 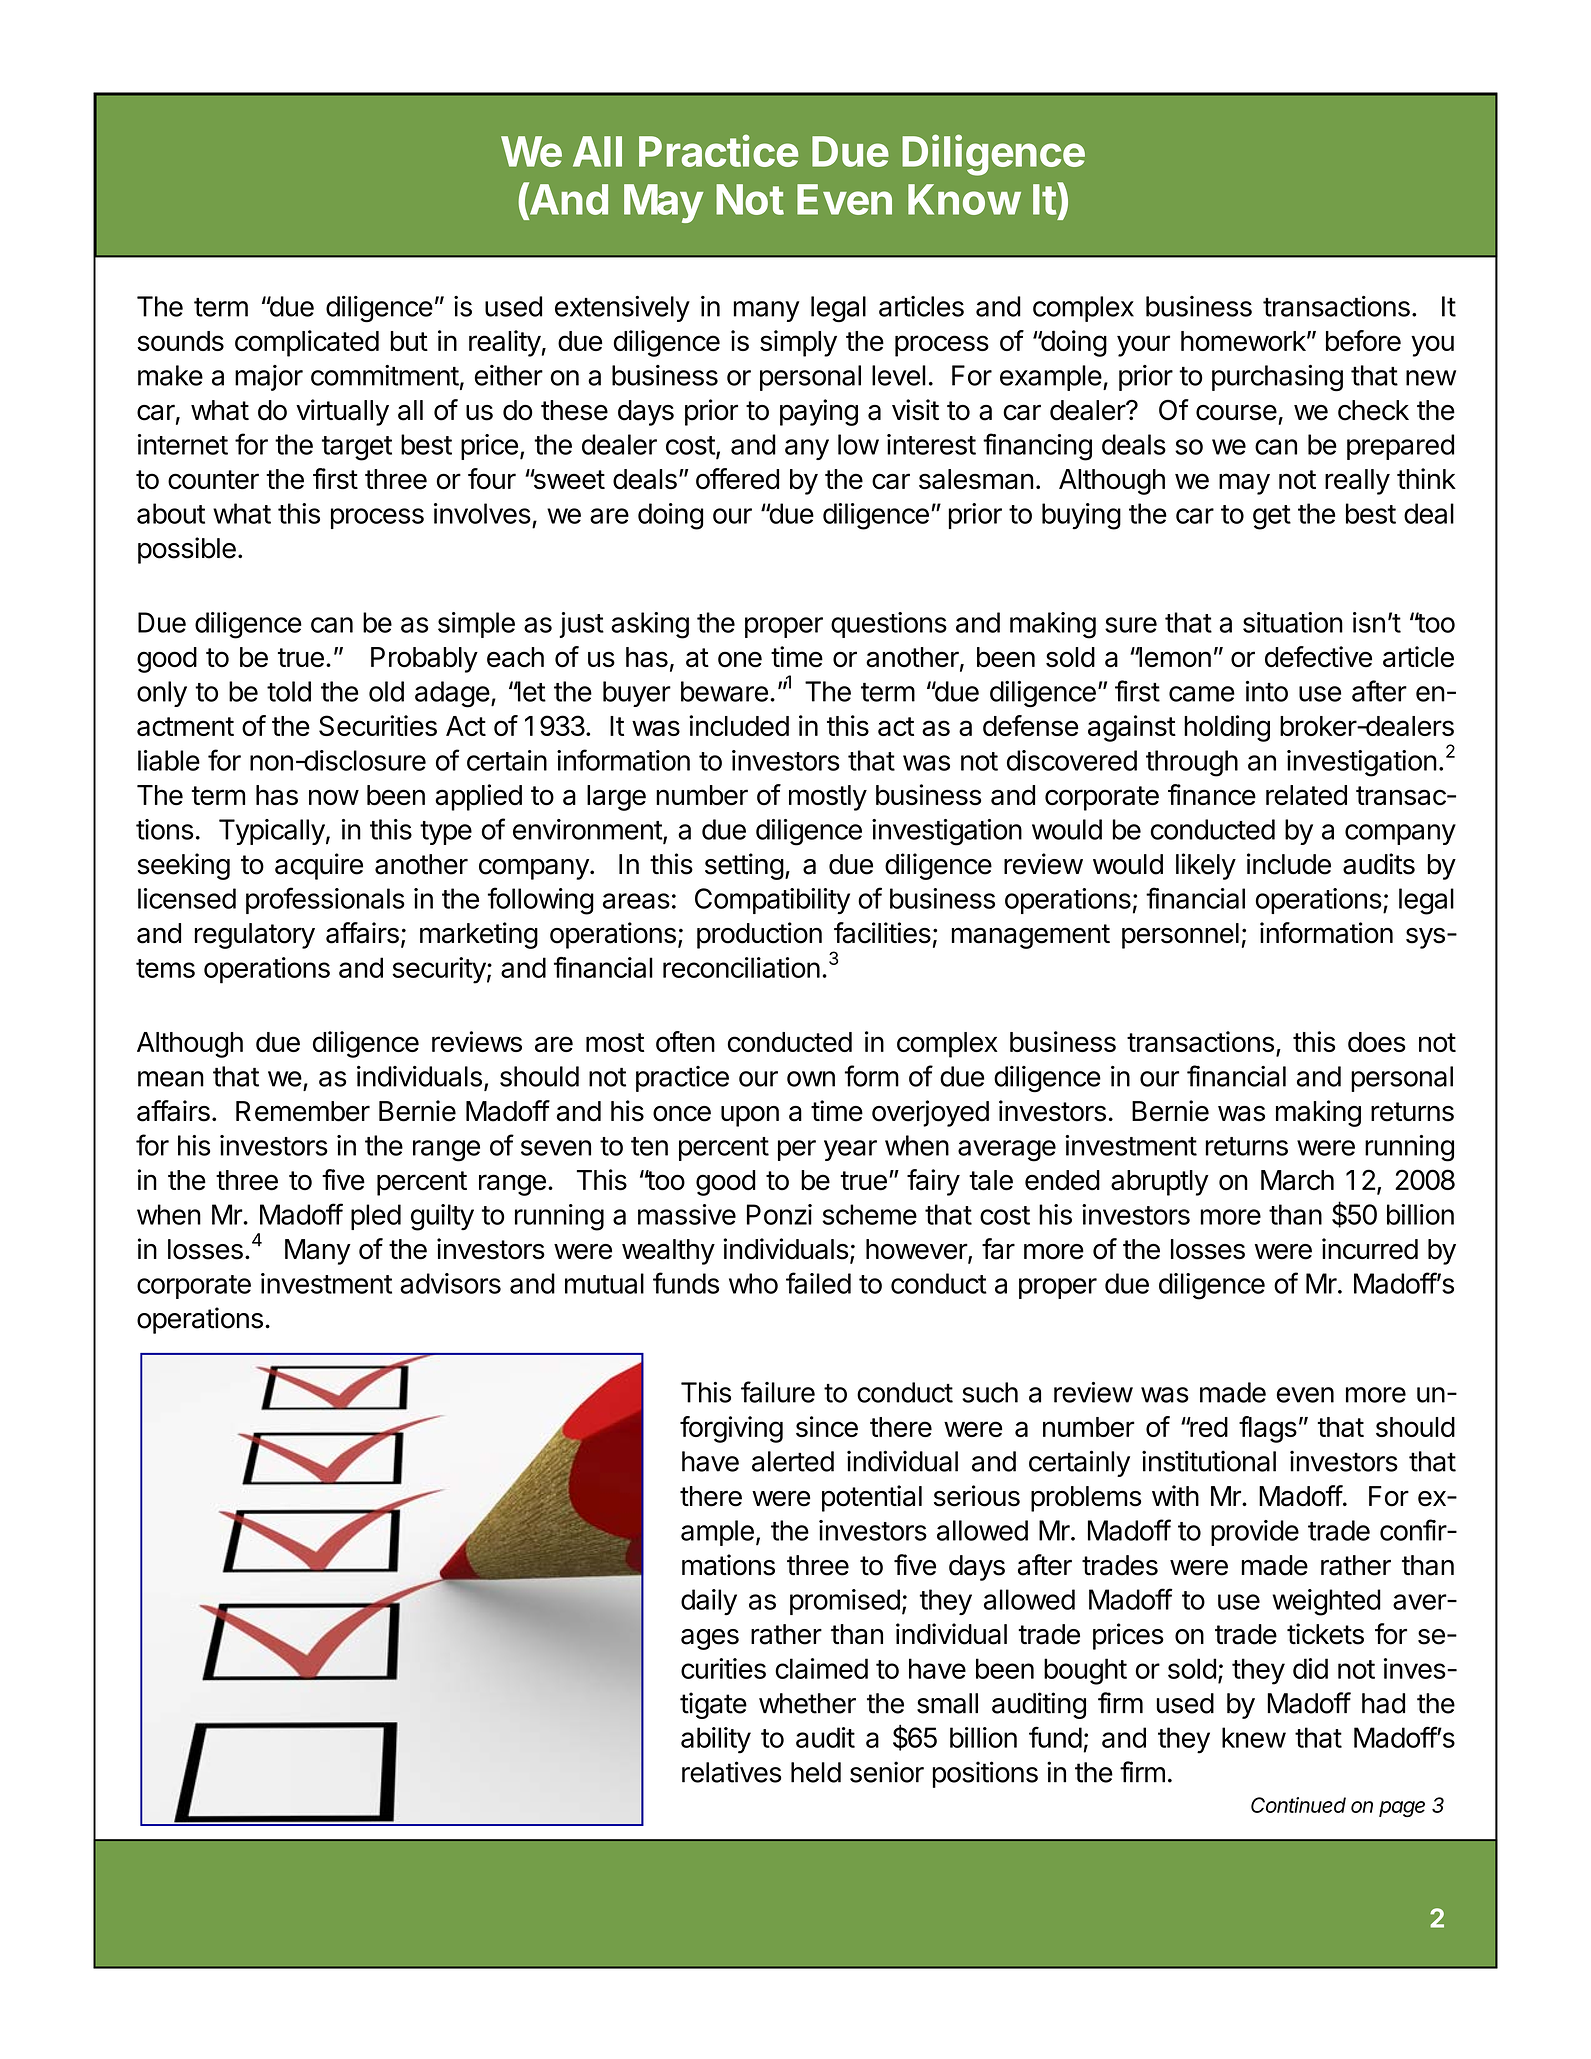 What do you see at coordinates (307, 343) in the image?
I see `complicated` at bounding box center [307, 343].
